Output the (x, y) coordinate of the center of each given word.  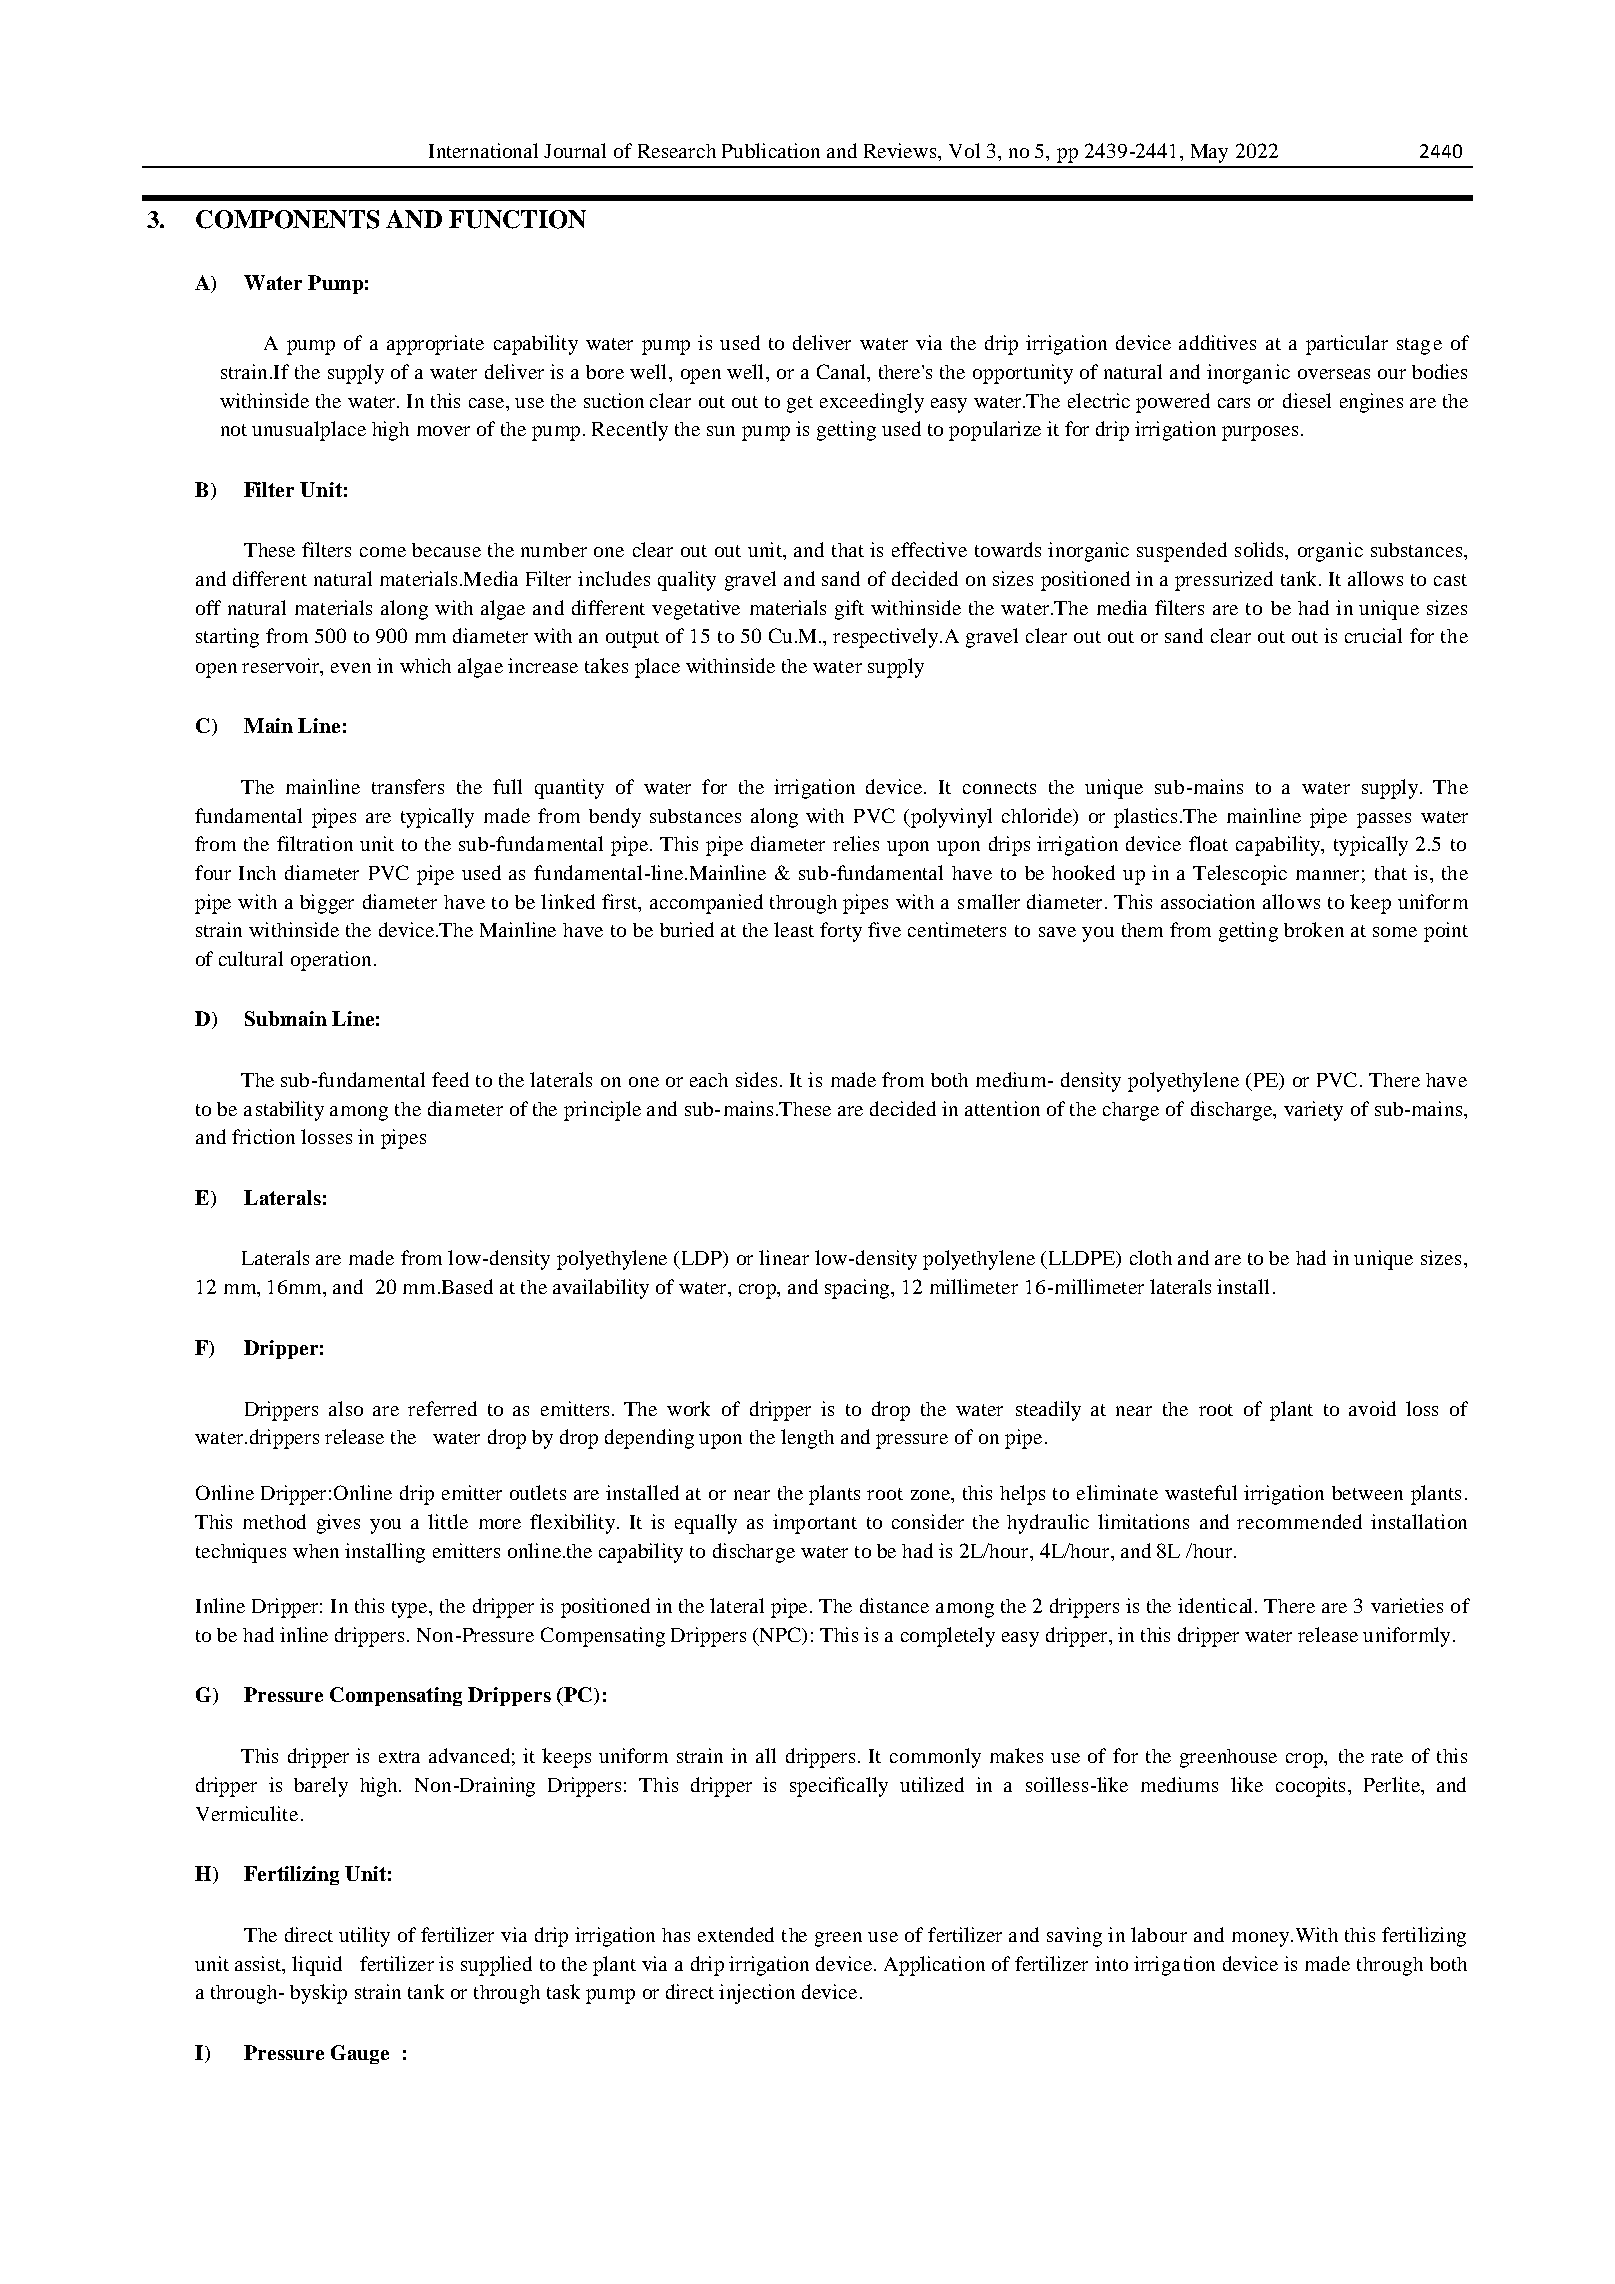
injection (757, 1994)
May (1209, 153)
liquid (317, 1966)
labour (1159, 1934)
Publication (771, 150)
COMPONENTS (287, 219)
